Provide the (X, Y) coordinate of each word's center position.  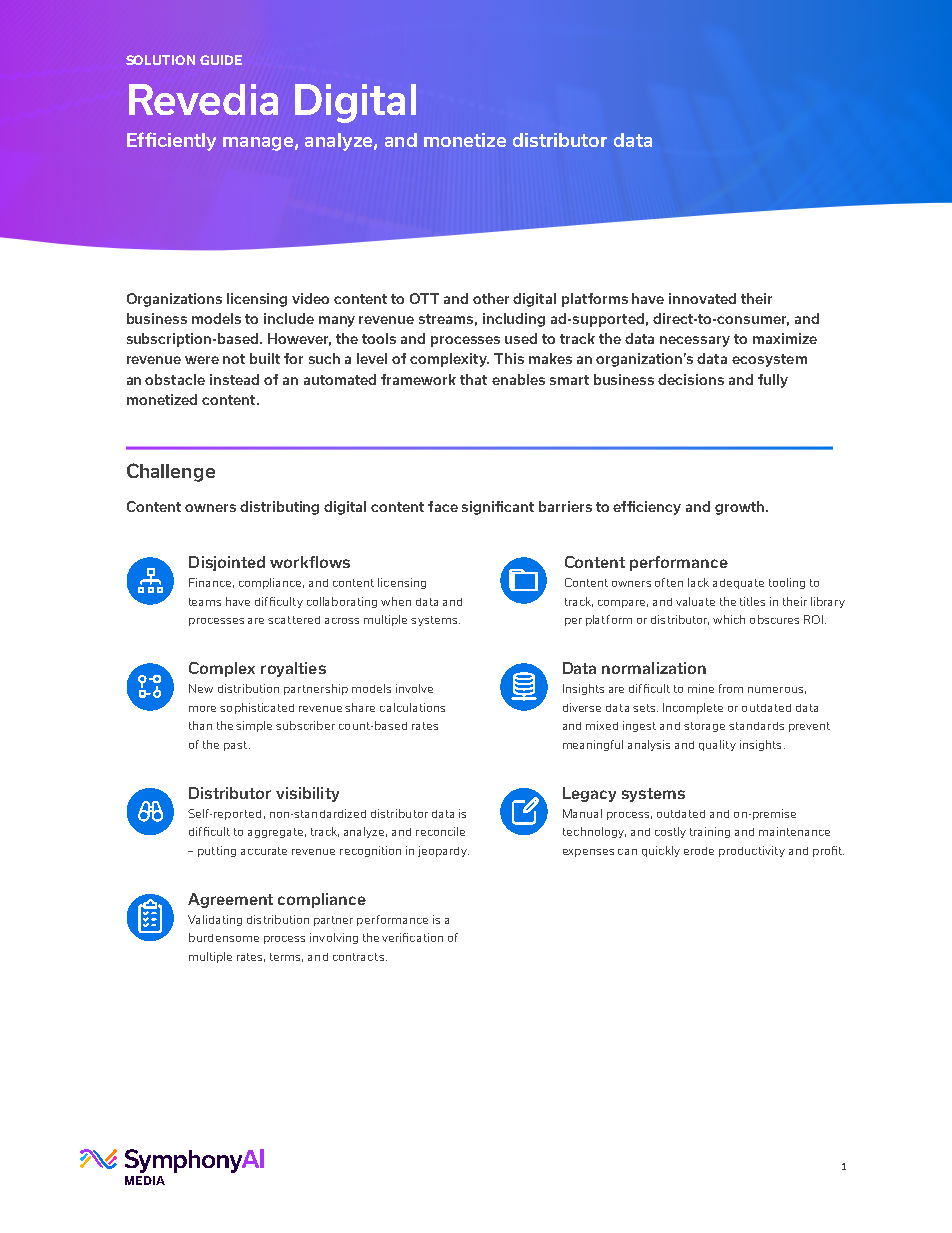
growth (741, 508)
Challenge (171, 472)
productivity (752, 851)
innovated (702, 298)
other (491, 298)
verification (412, 937)
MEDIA (145, 1180)
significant (498, 508)
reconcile (440, 831)
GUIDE (221, 60)
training (710, 832)
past (237, 746)
